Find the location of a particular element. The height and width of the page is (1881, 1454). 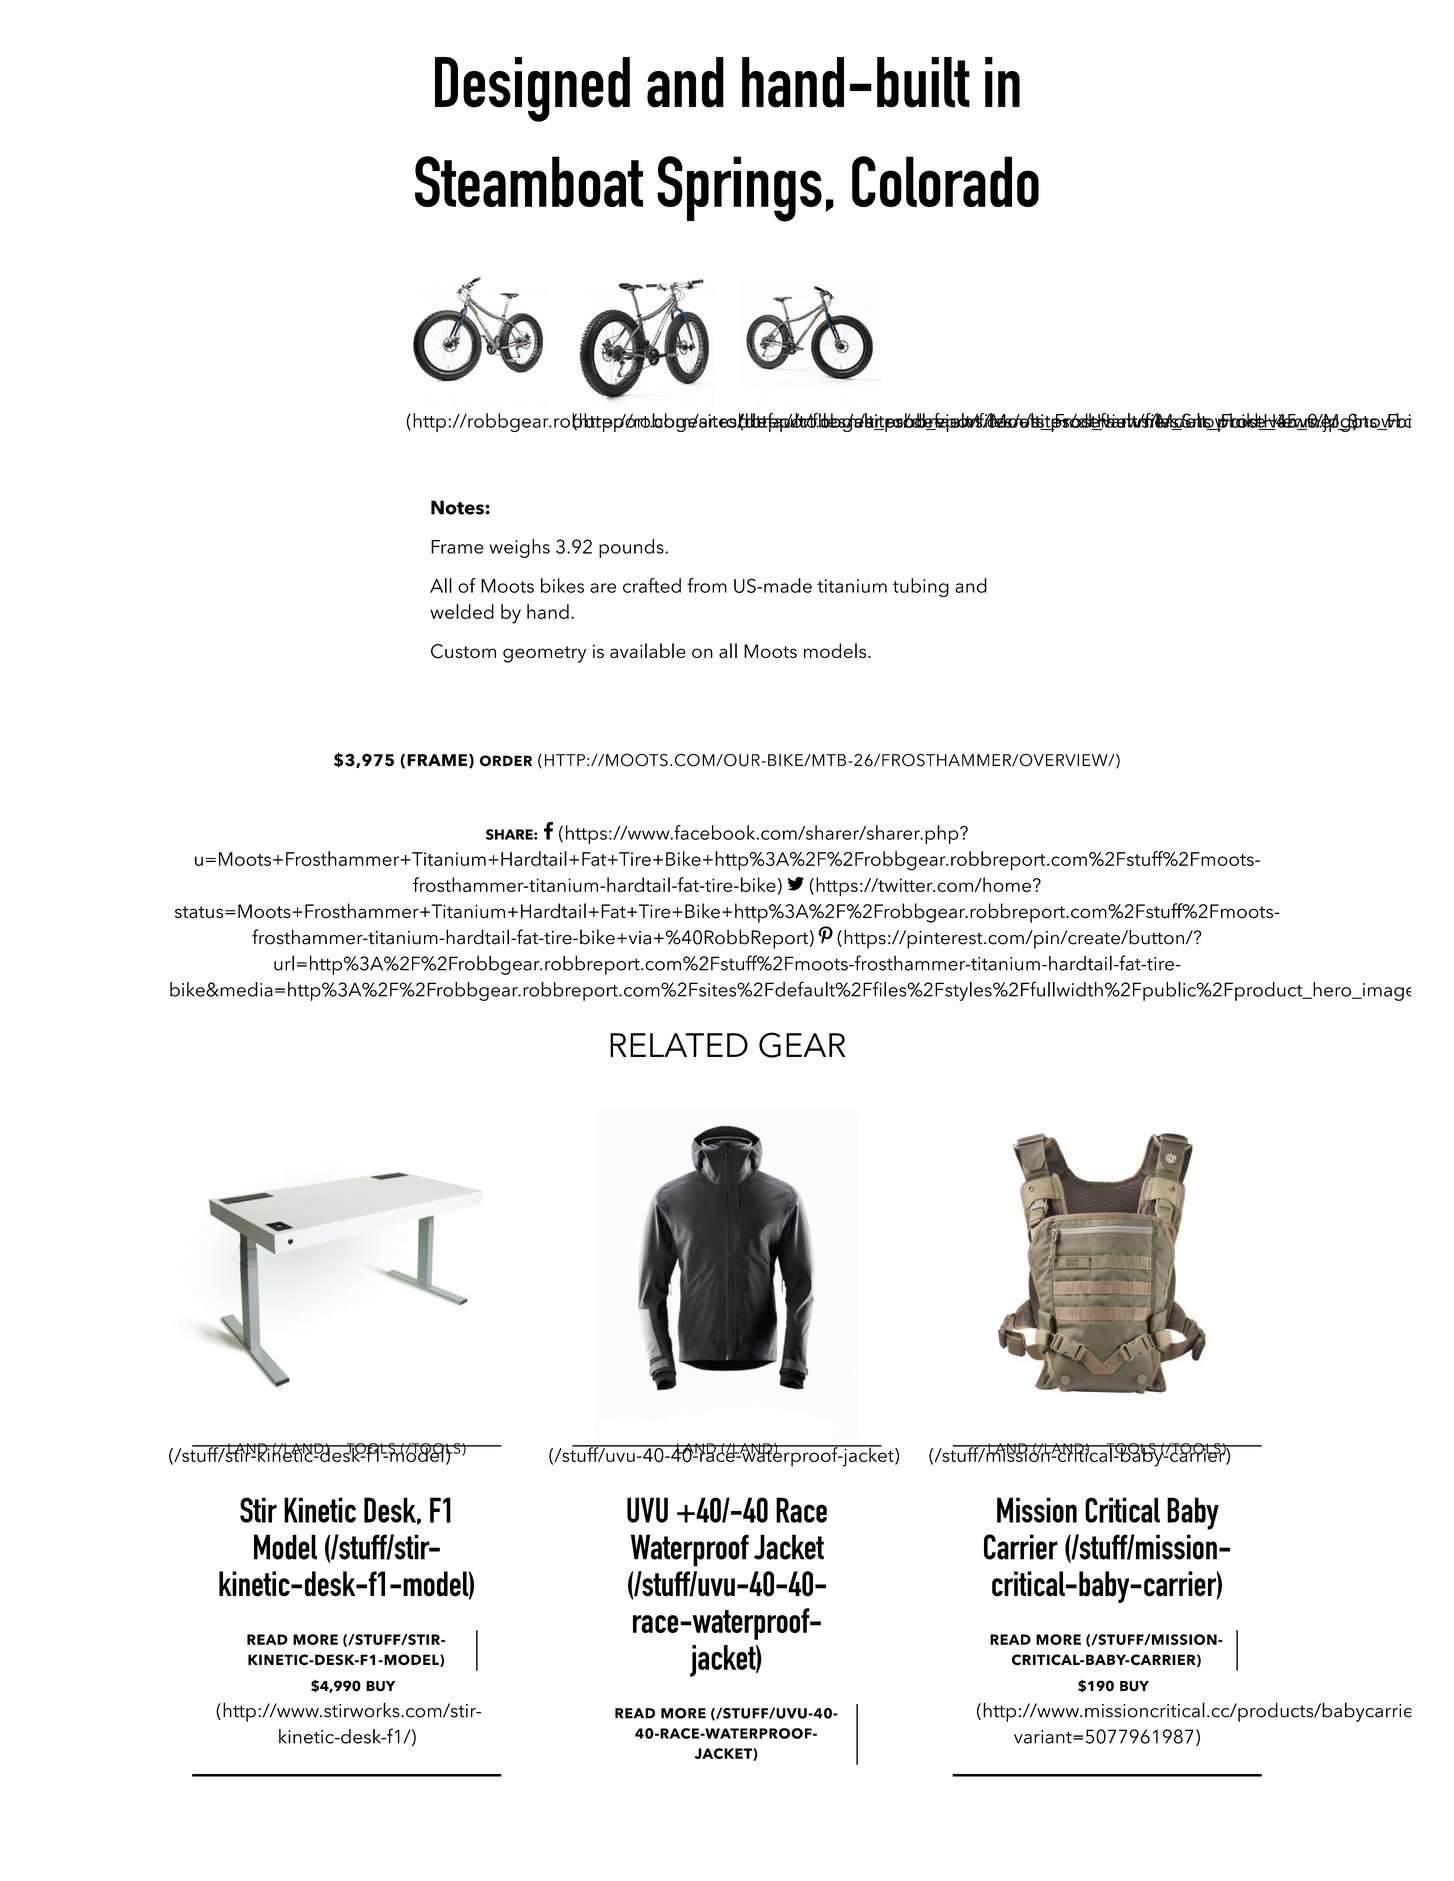

geometry is located at coordinates (544, 654).
